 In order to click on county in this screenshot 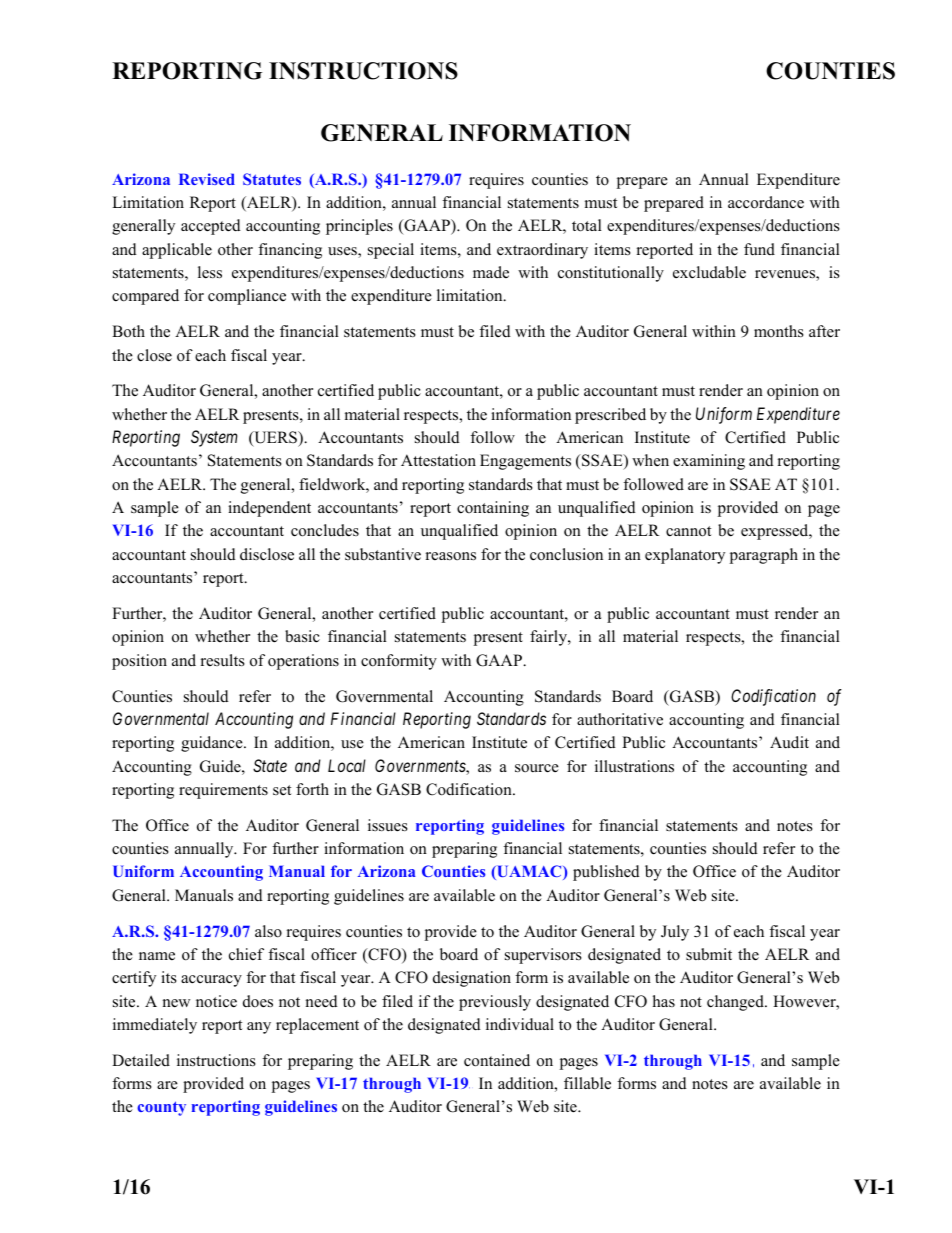, I will do `click(161, 1108)`.
